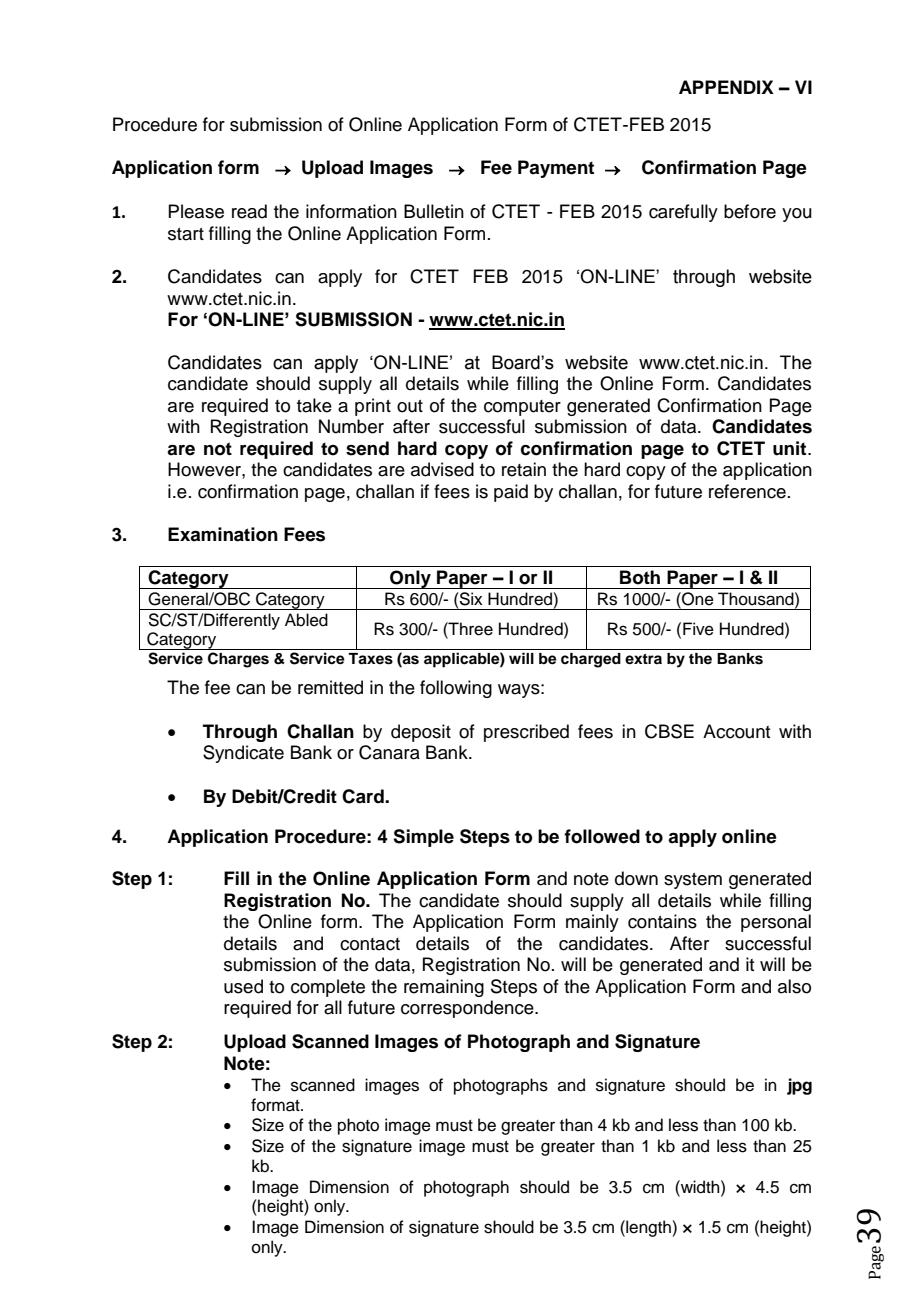  Describe the element at coordinates (526, 733) in the page. I see `prescribed` at that location.
